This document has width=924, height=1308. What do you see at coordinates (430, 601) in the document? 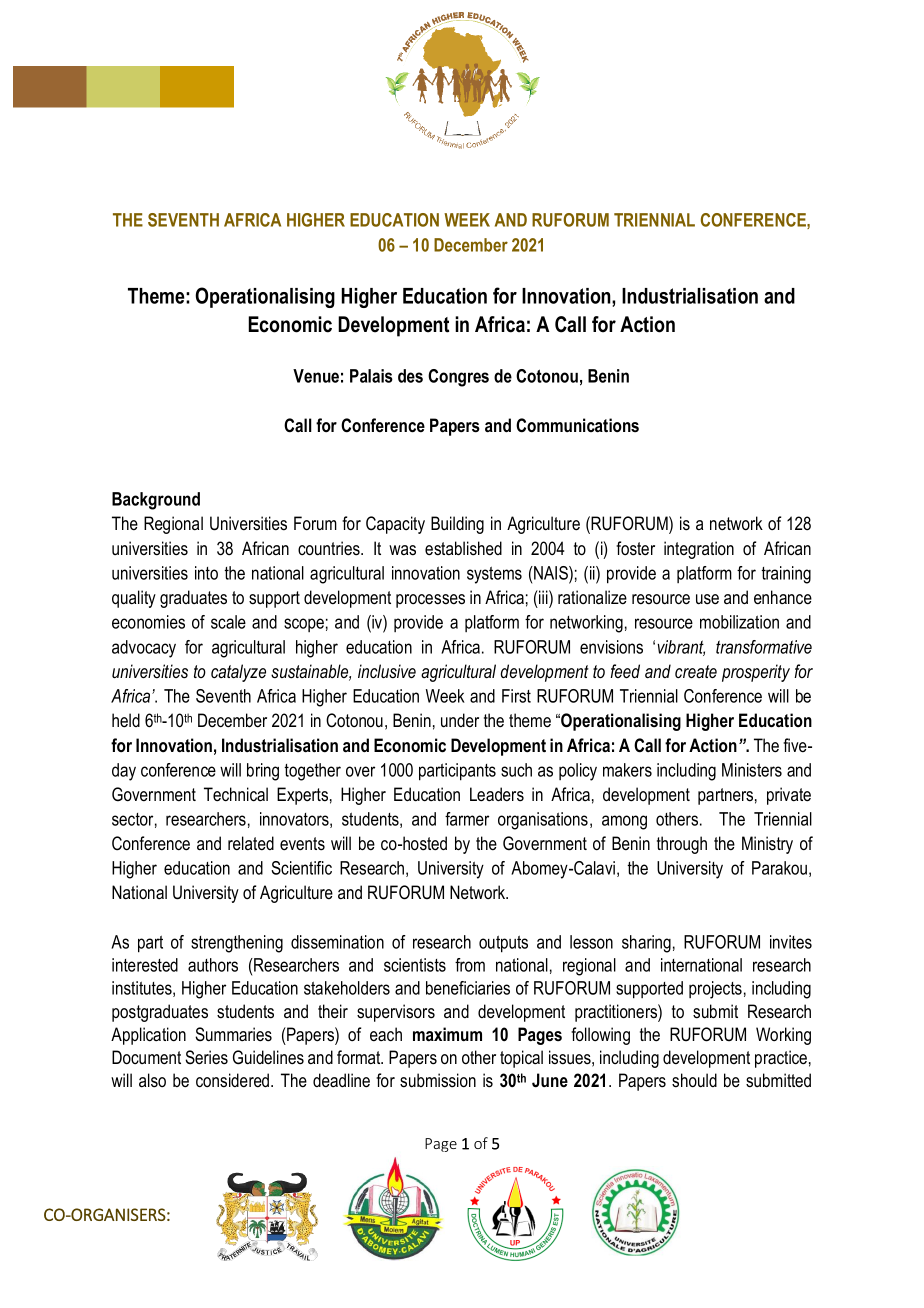
I see `processes` at bounding box center [430, 601].
